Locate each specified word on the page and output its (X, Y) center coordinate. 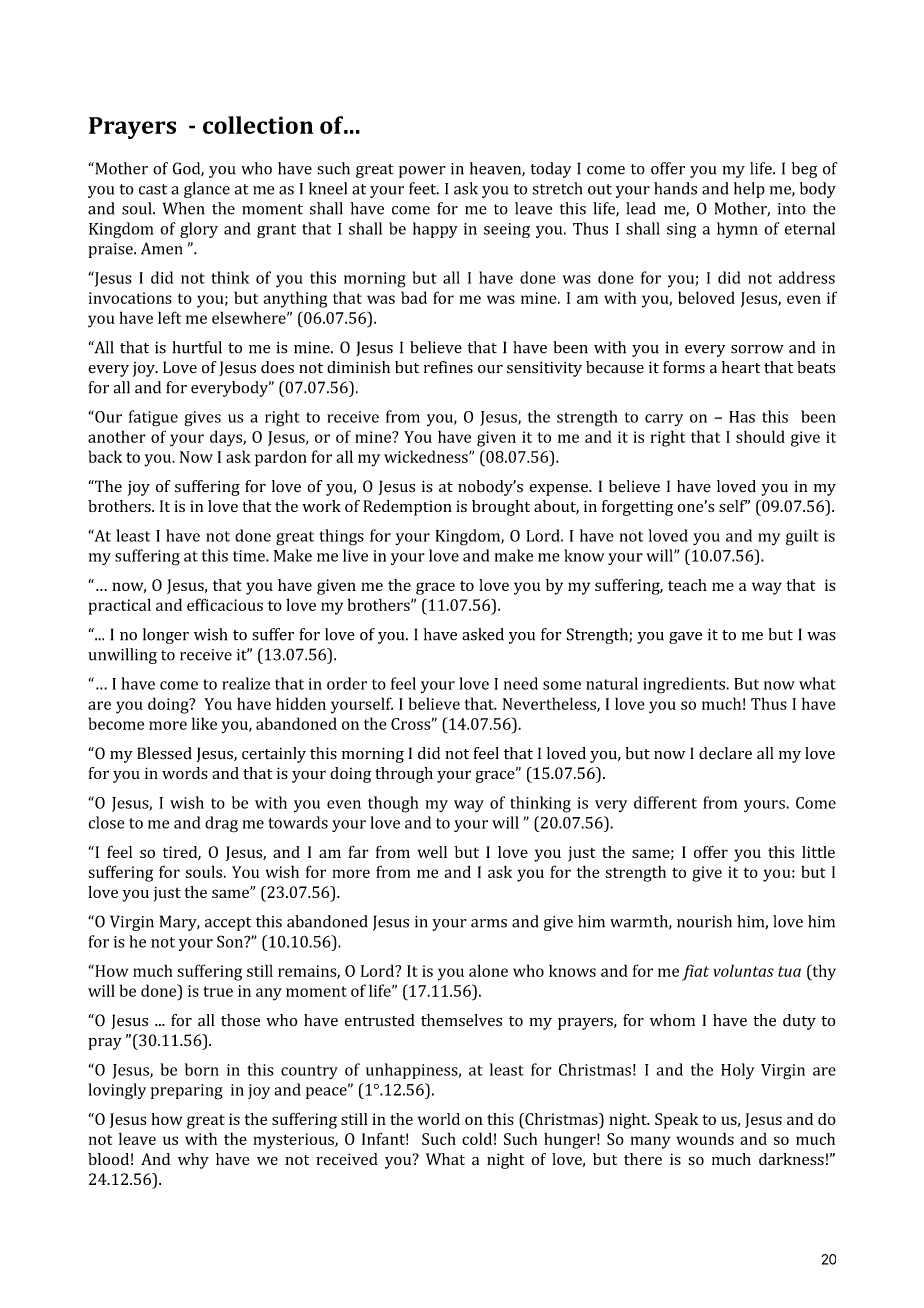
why (193, 1161)
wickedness (427, 456)
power (422, 172)
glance (207, 190)
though (393, 804)
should (760, 436)
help (749, 190)
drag (221, 824)
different (665, 802)
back (105, 456)
